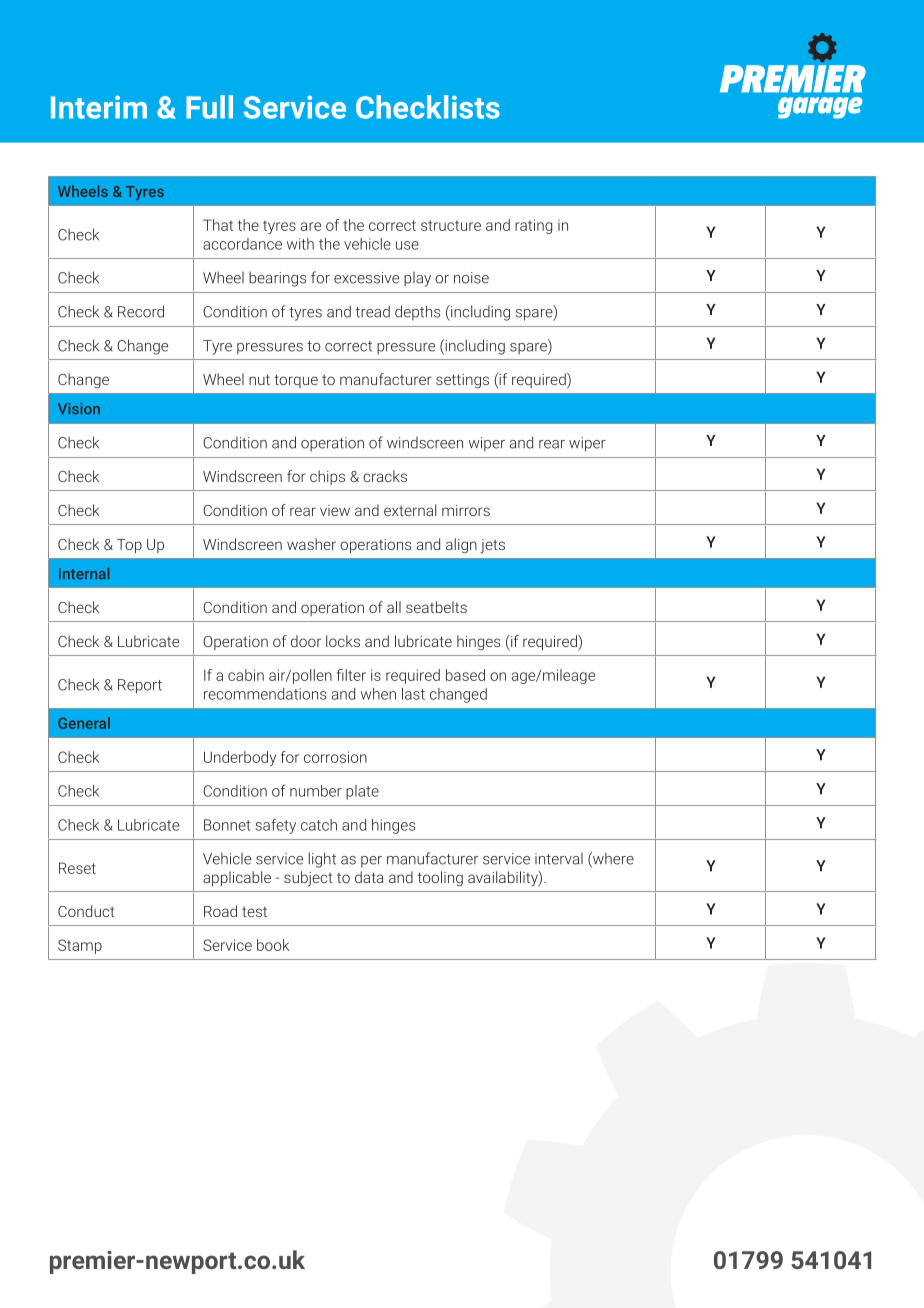 This screenshot has height=1308, width=924. I want to click on bearings, so click(277, 279).
